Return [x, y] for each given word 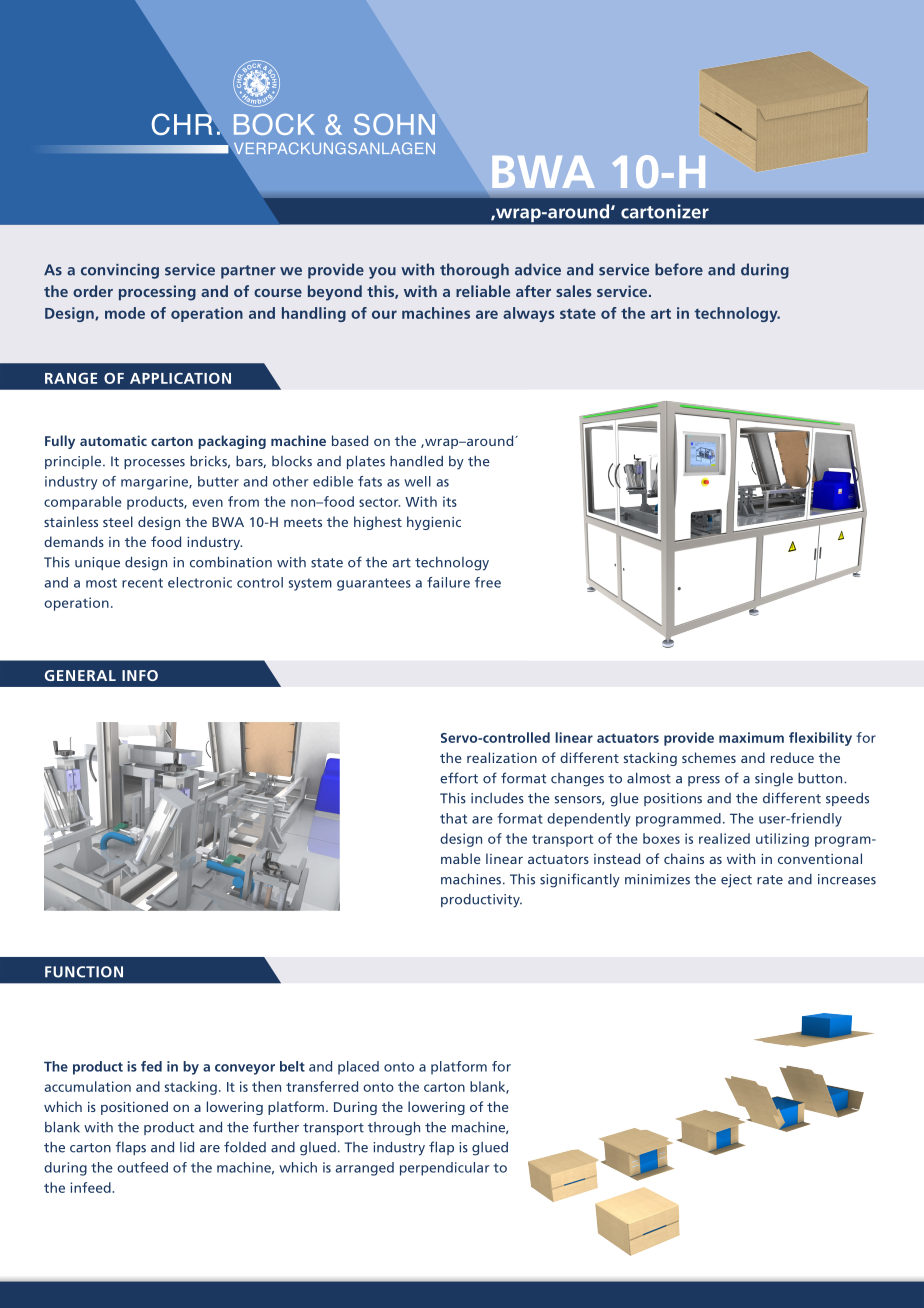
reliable [483, 291]
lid [187, 1147]
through [394, 1129]
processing [157, 293]
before [679, 269]
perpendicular [445, 1169]
